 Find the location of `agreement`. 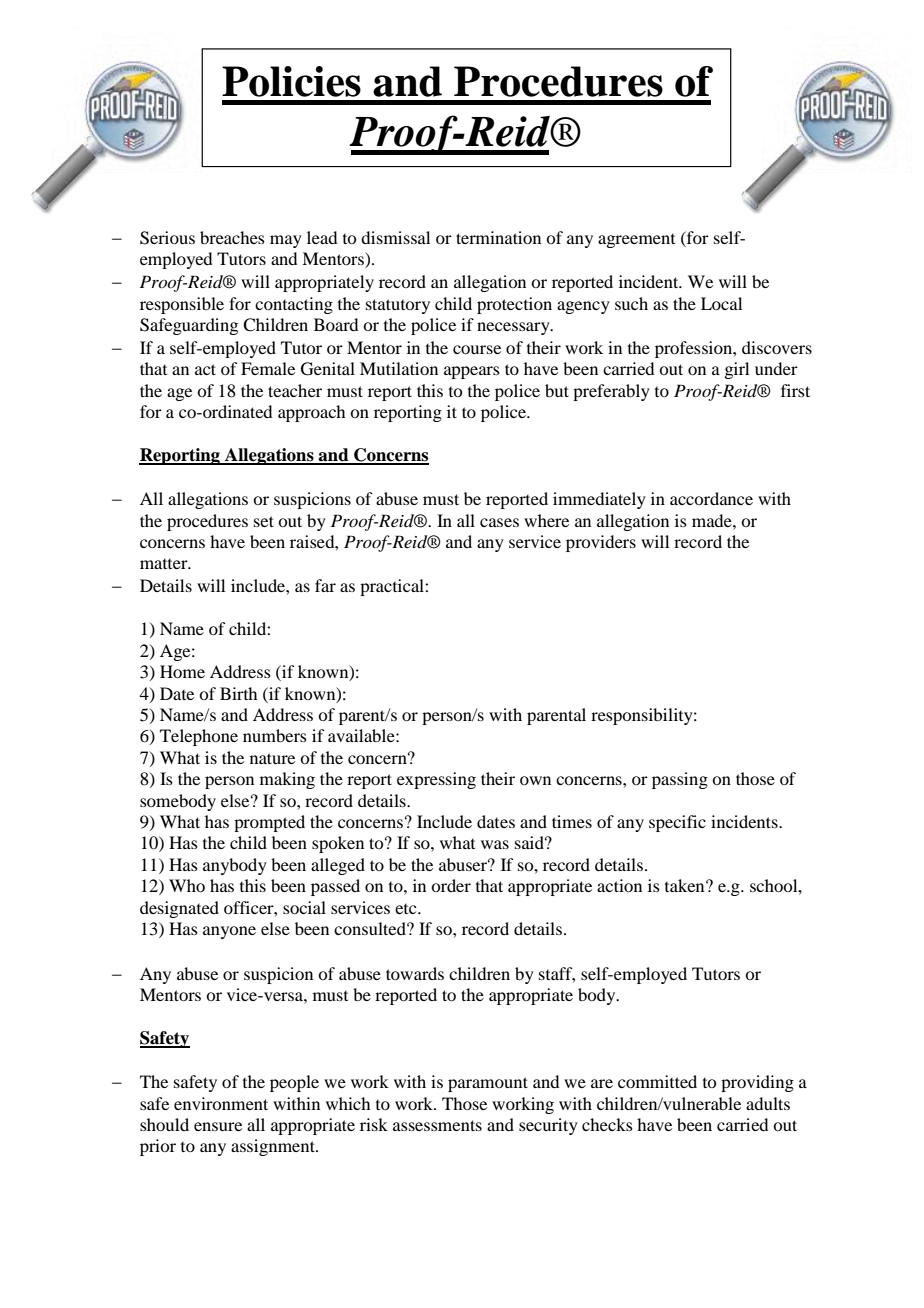

agreement is located at coordinates (636, 241).
